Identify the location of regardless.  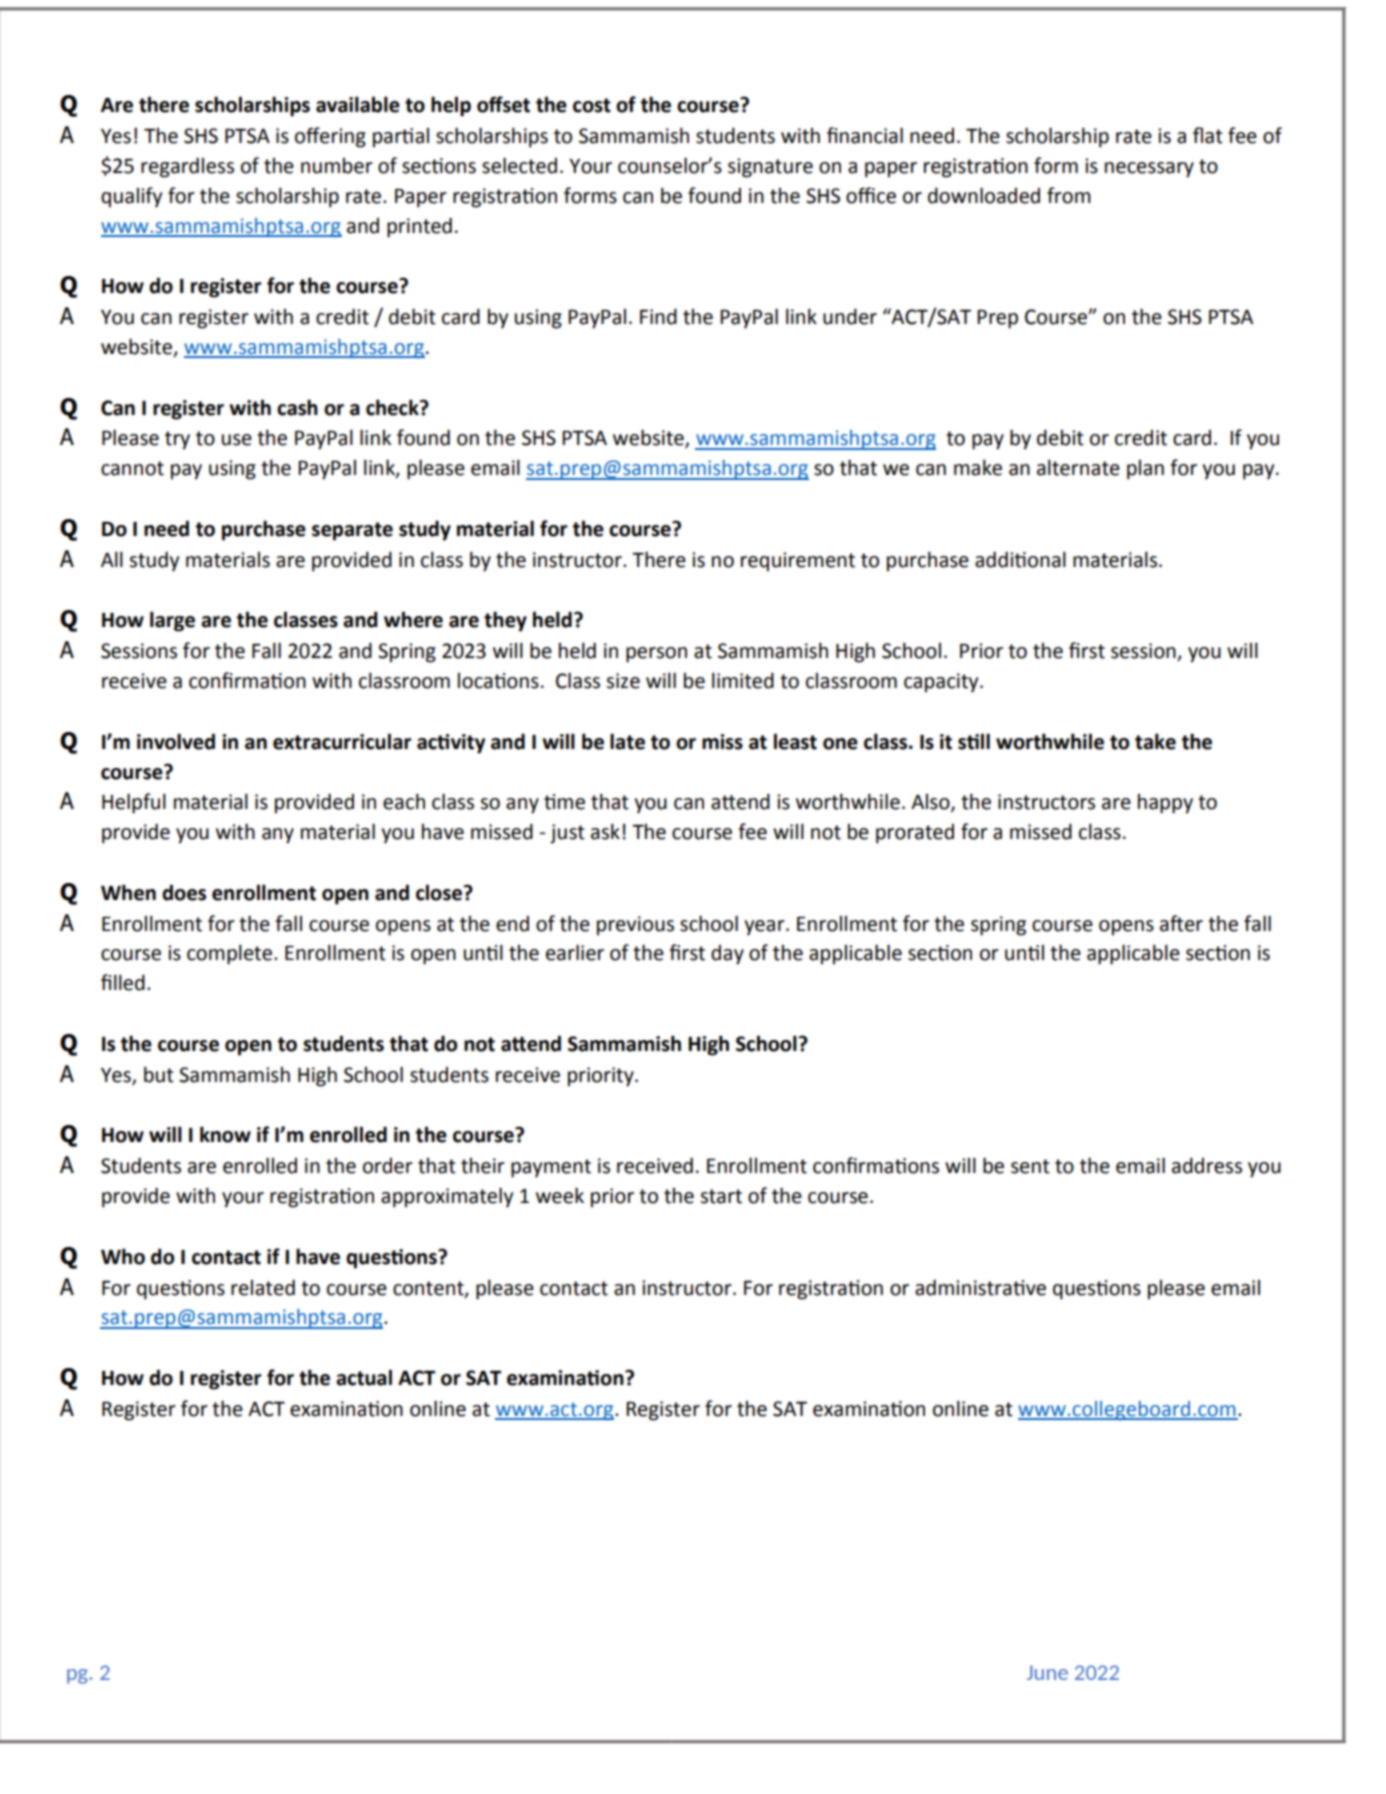
(187, 167).
